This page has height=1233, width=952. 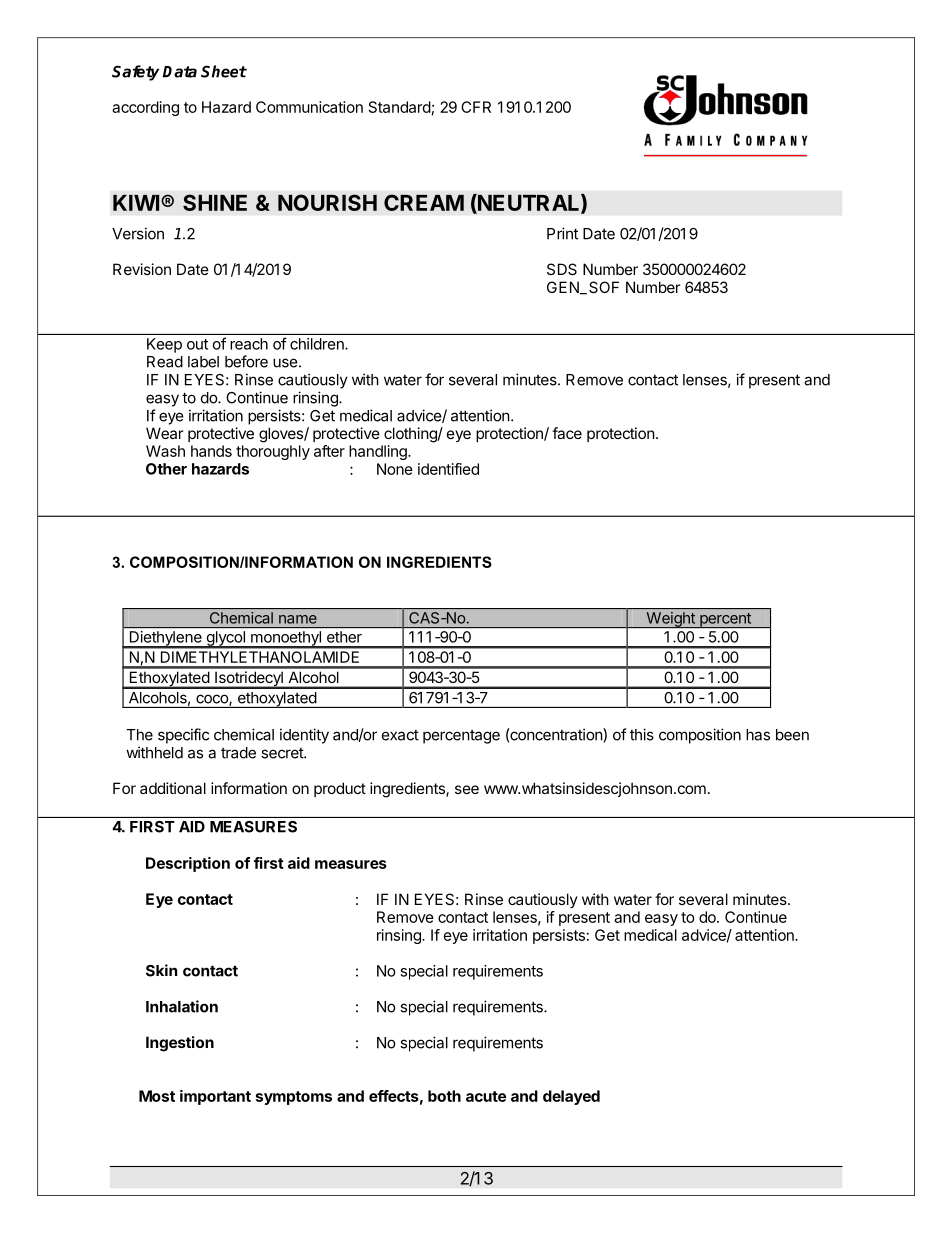 What do you see at coordinates (567, 433) in the page?
I see `face` at bounding box center [567, 433].
